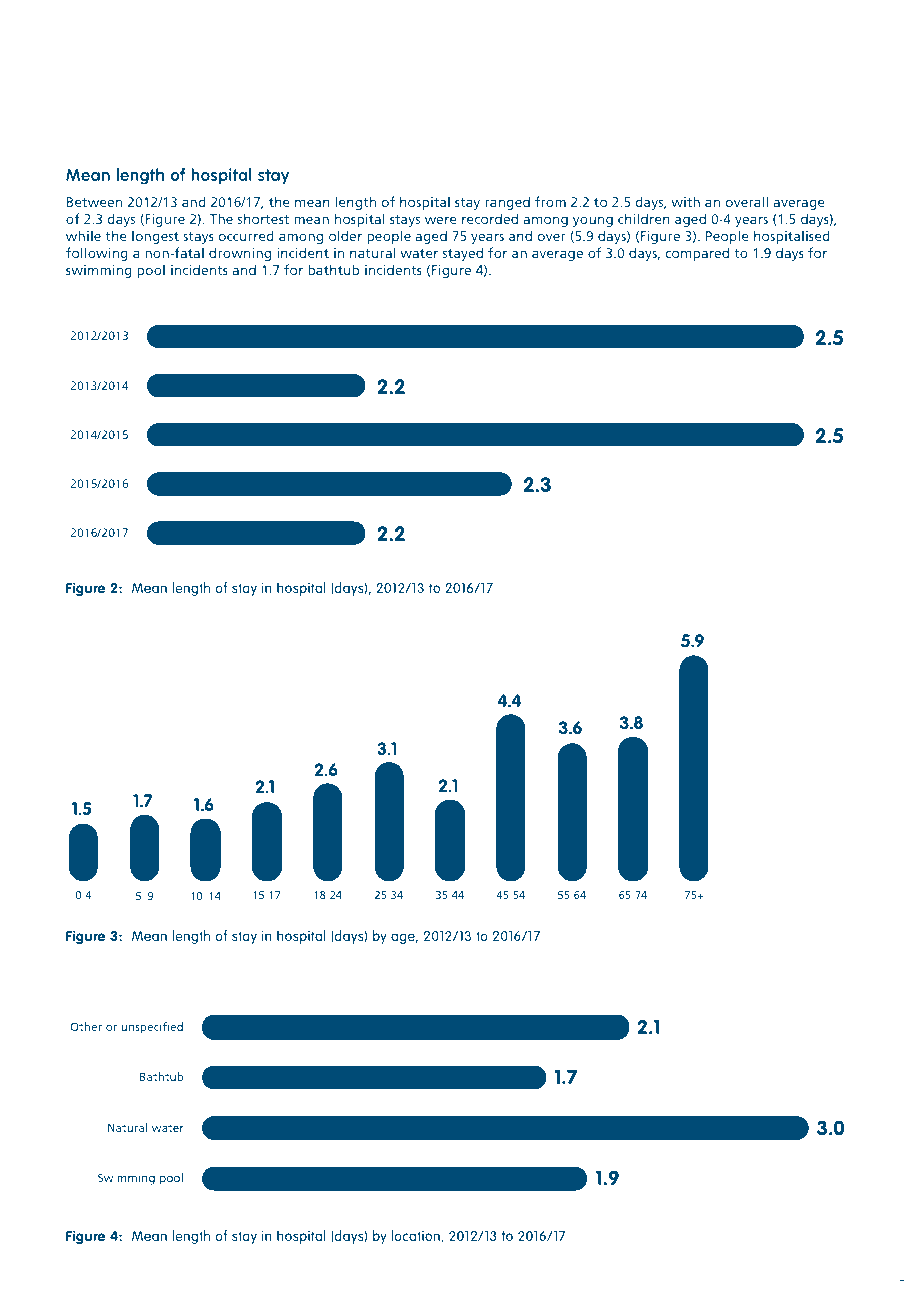 The image size is (924, 1308). I want to click on longest, so click(155, 237).
